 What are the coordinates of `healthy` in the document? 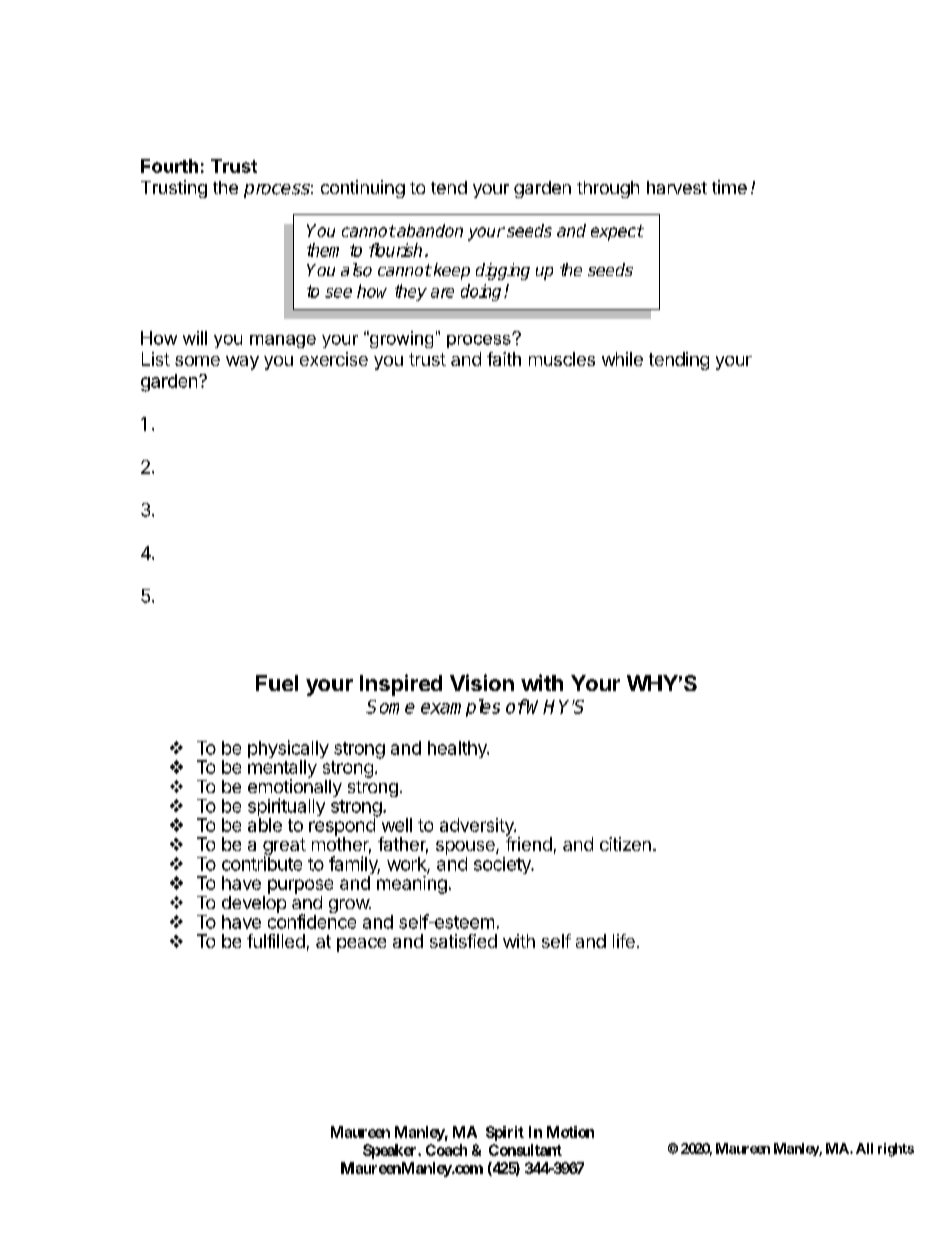 It's located at (458, 749).
